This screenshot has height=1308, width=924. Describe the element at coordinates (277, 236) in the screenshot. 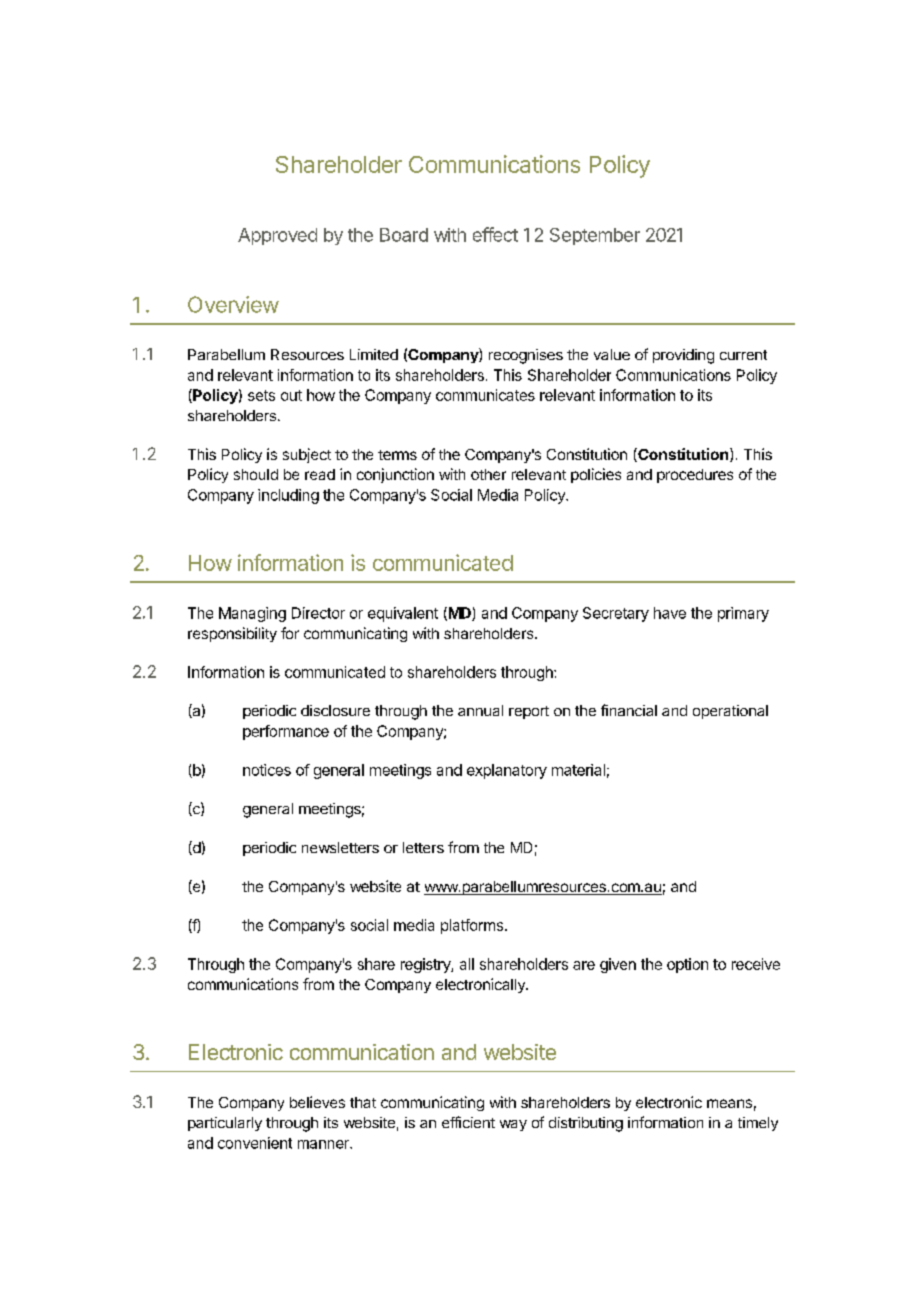

I see `Approved` at that location.
